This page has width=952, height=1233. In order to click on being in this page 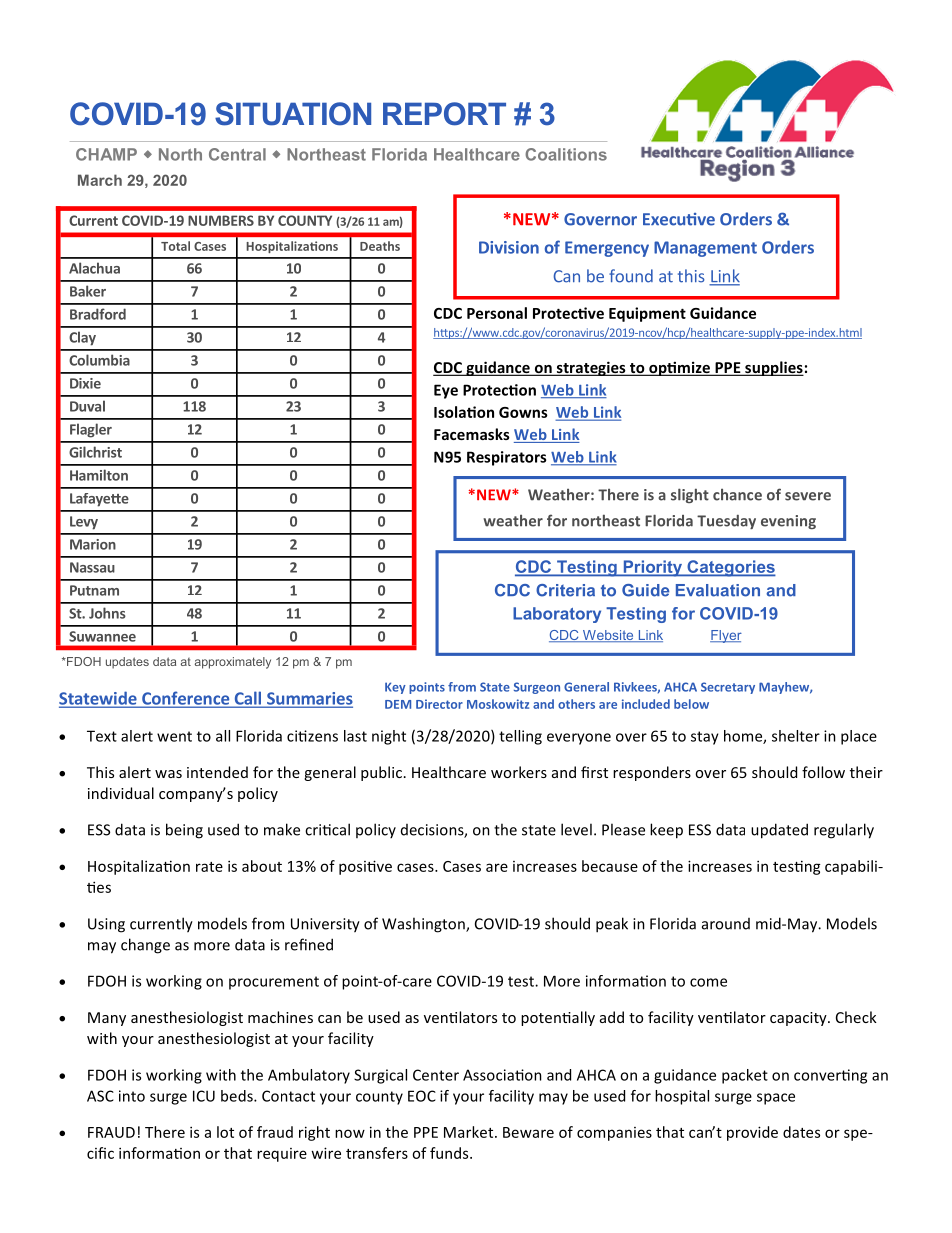, I will do `click(184, 831)`.
